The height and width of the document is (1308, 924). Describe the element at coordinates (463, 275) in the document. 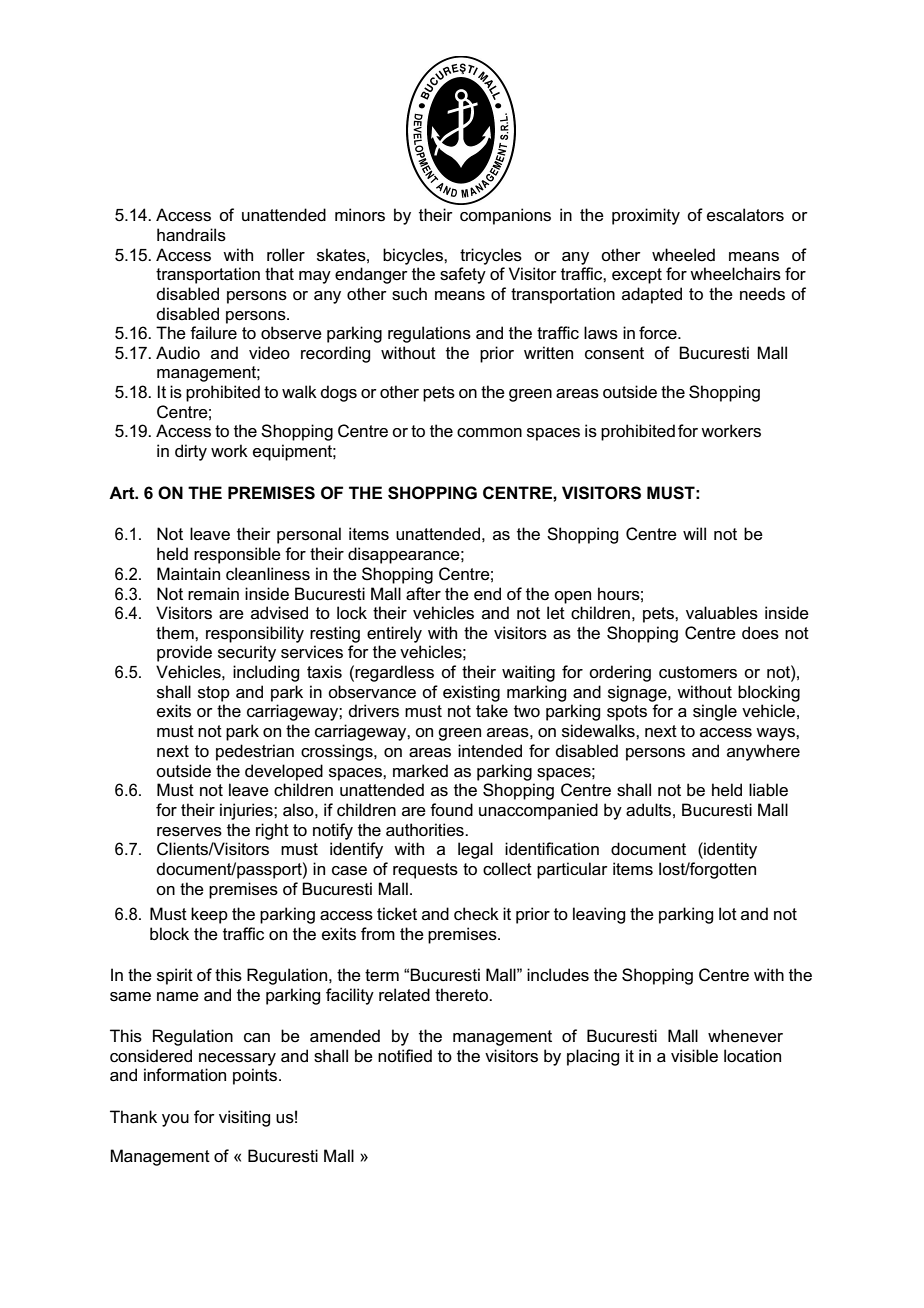

I see `safety` at that location.
